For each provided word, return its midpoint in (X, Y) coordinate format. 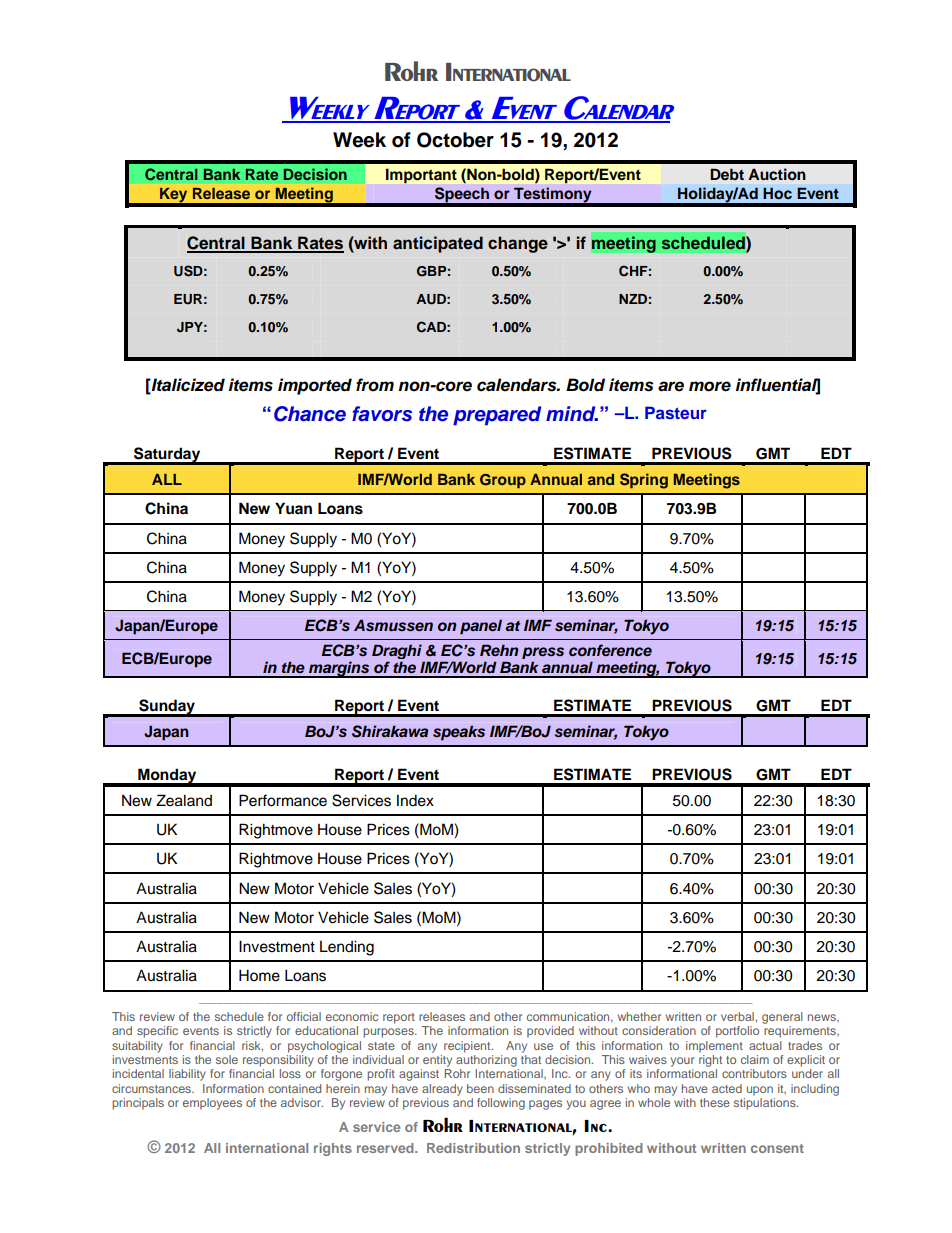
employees (212, 1104)
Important (421, 176)
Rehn (499, 650)
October (455, 140)
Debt (727, 174)
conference (610, 650)
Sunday (167, 707)
